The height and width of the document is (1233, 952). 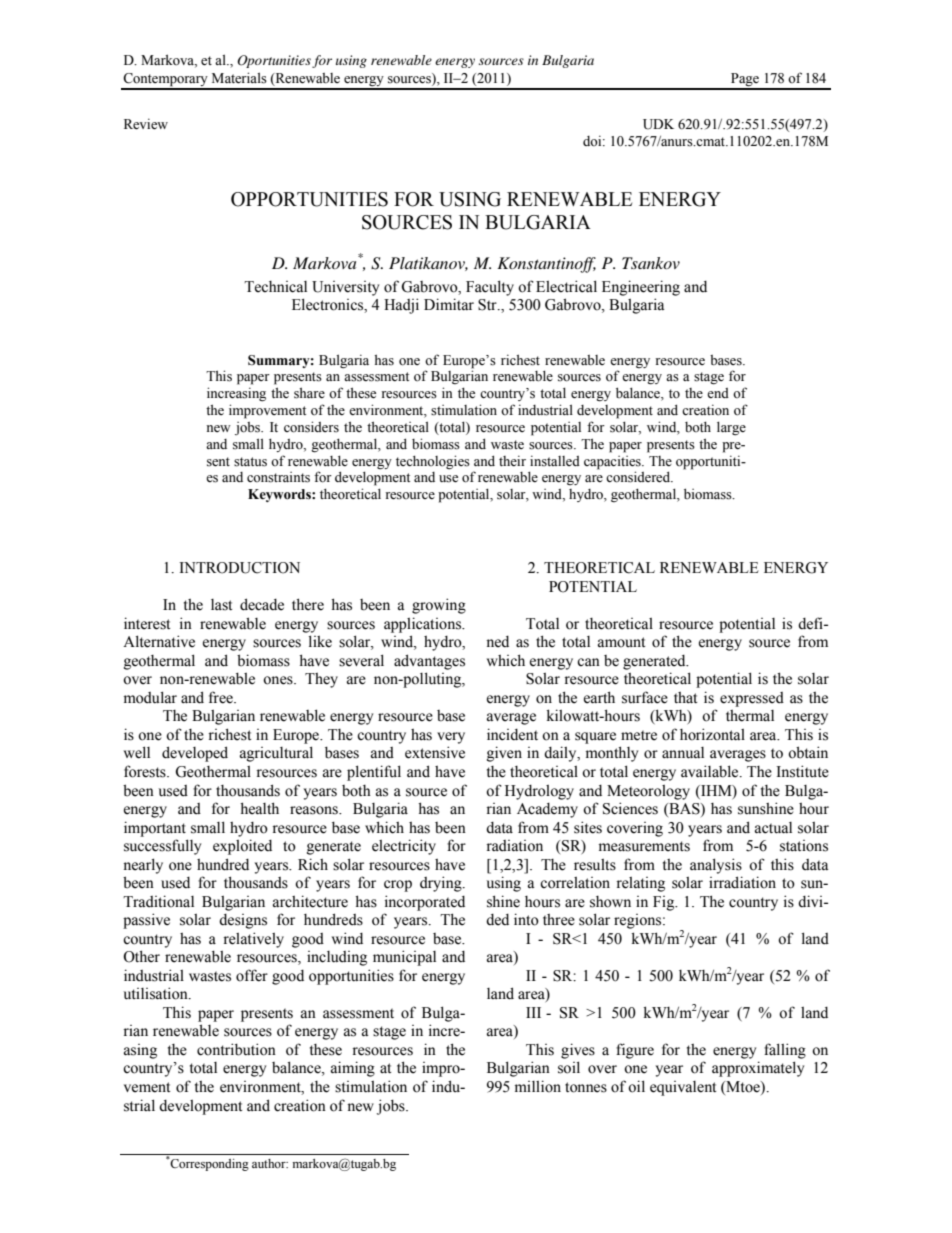 I want to click on Materials, so click(x=239, y=78).
